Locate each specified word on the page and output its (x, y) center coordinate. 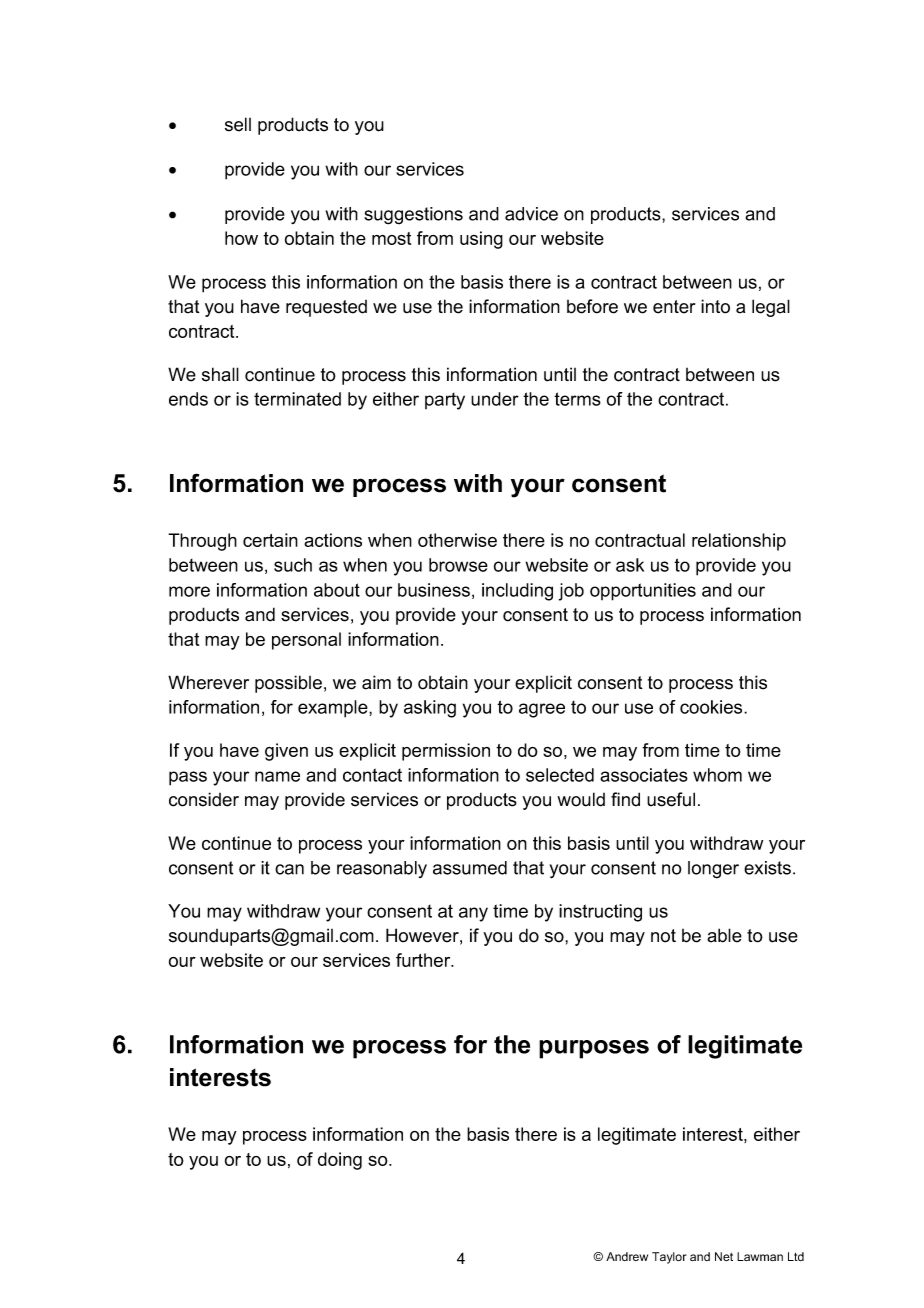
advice (531, 214)
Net (724, 1256)
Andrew (627, 1256)
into (715, 306)
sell (238, 124)
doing (340, 1161)
